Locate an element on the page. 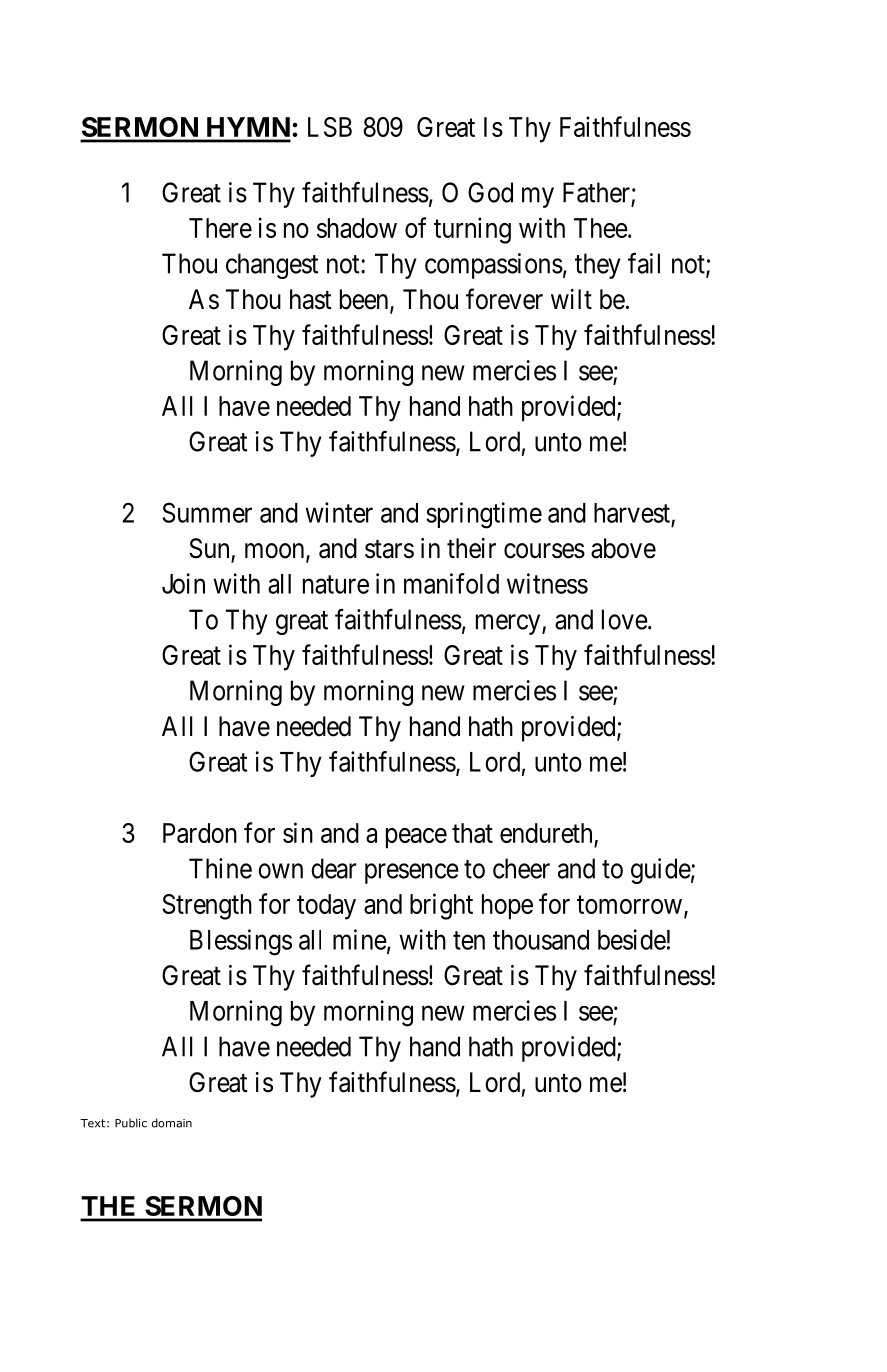 The width and height of the page is (887, 1372). Join is located at coordinates (183, 583).
